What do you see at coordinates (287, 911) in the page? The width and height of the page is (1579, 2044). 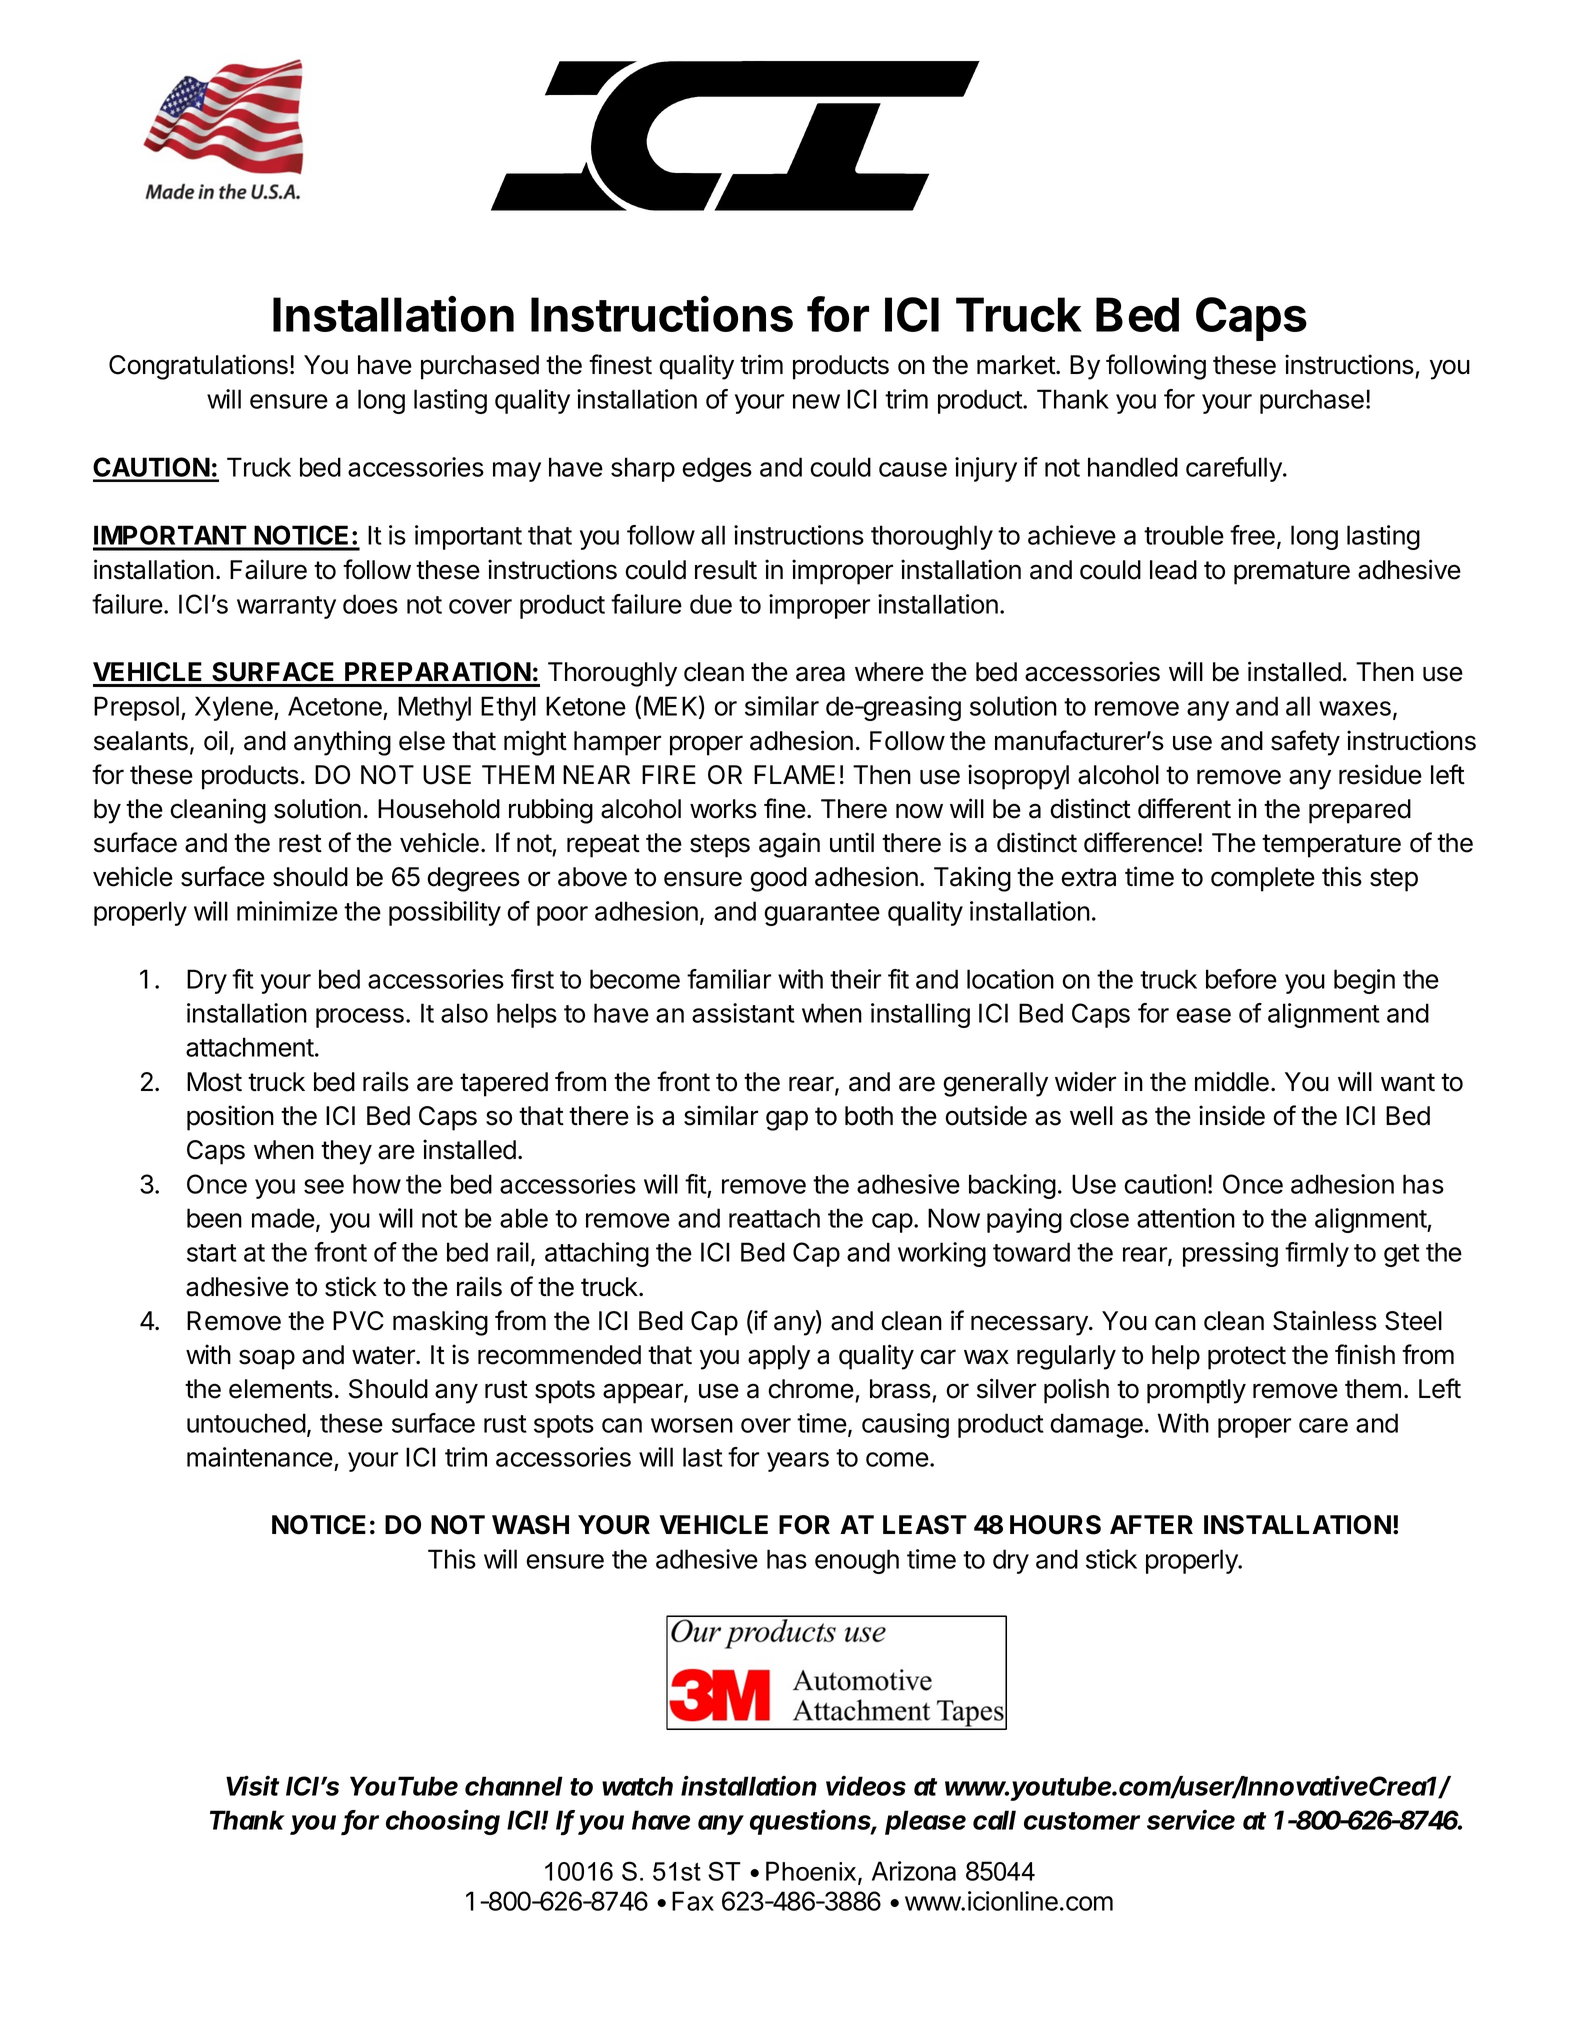 I see `minimize` at bounding box center [287, 911].
